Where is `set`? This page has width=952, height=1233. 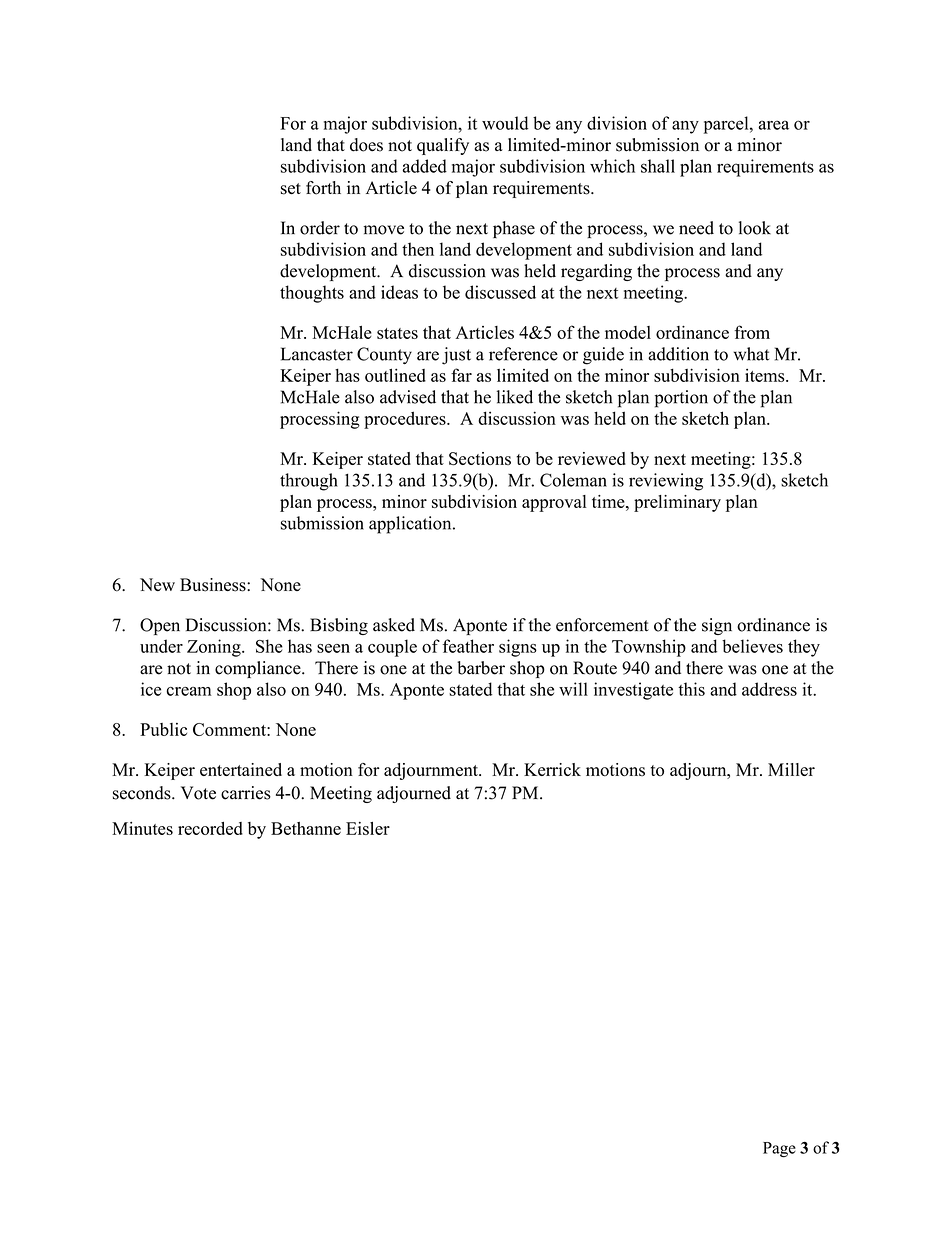 set is located at coordinates (291, 189).
